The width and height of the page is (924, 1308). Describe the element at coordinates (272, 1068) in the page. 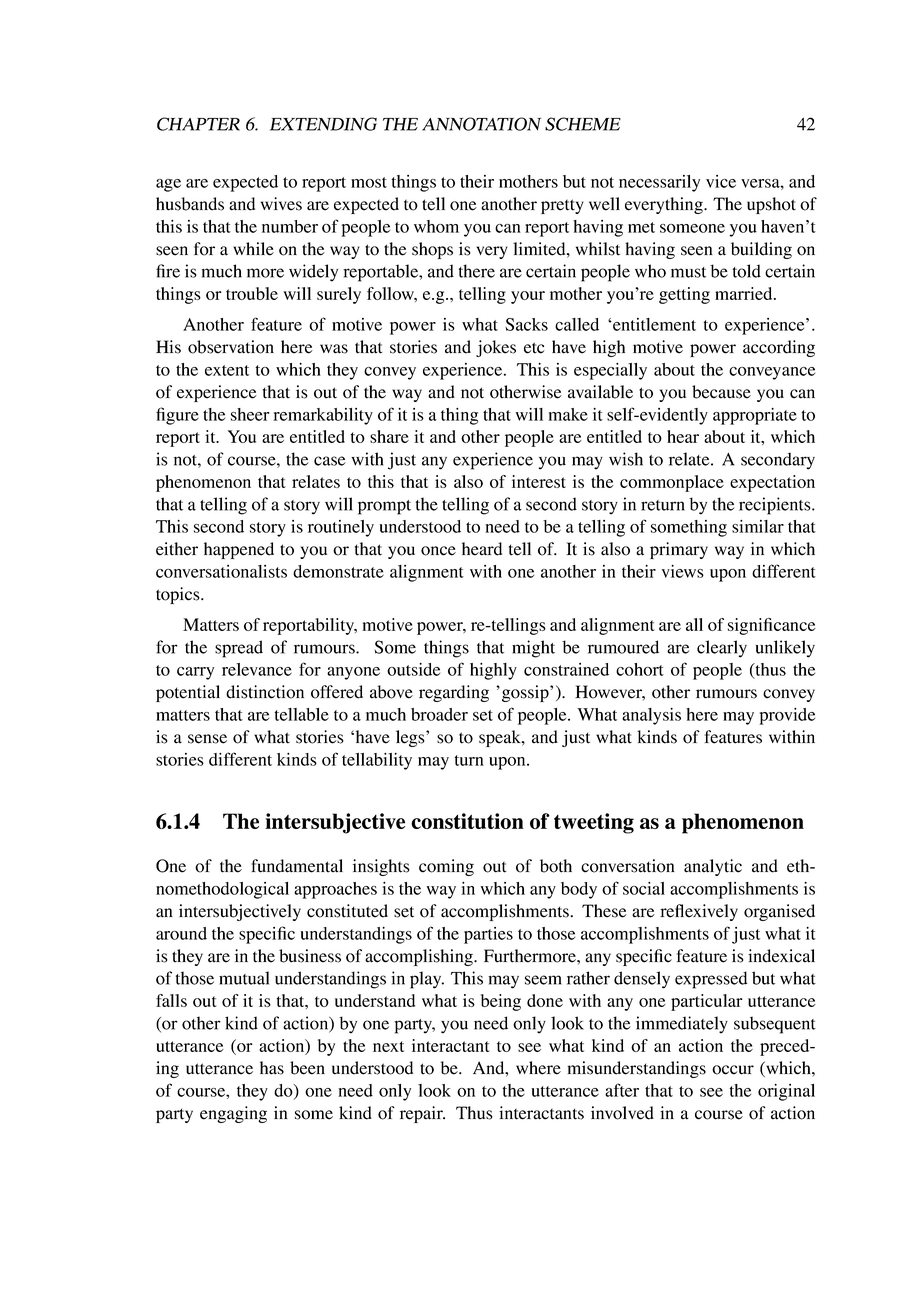

I see `has` at that location.
